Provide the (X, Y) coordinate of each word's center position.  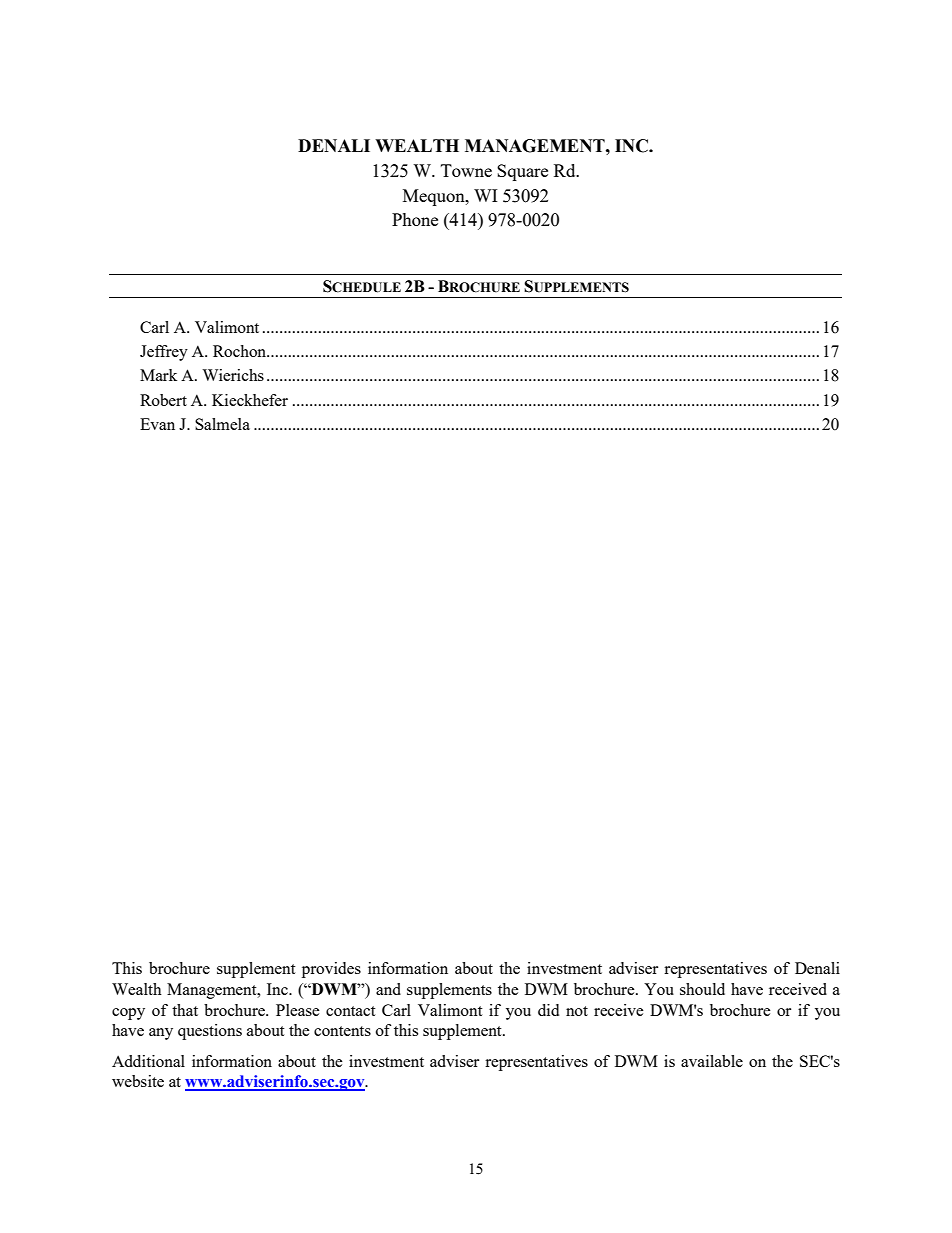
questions (210, 1032)
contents (342, 1031)
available (712, 1061)
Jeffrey (164, 353)
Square (522, 172)
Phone (415, 219)
